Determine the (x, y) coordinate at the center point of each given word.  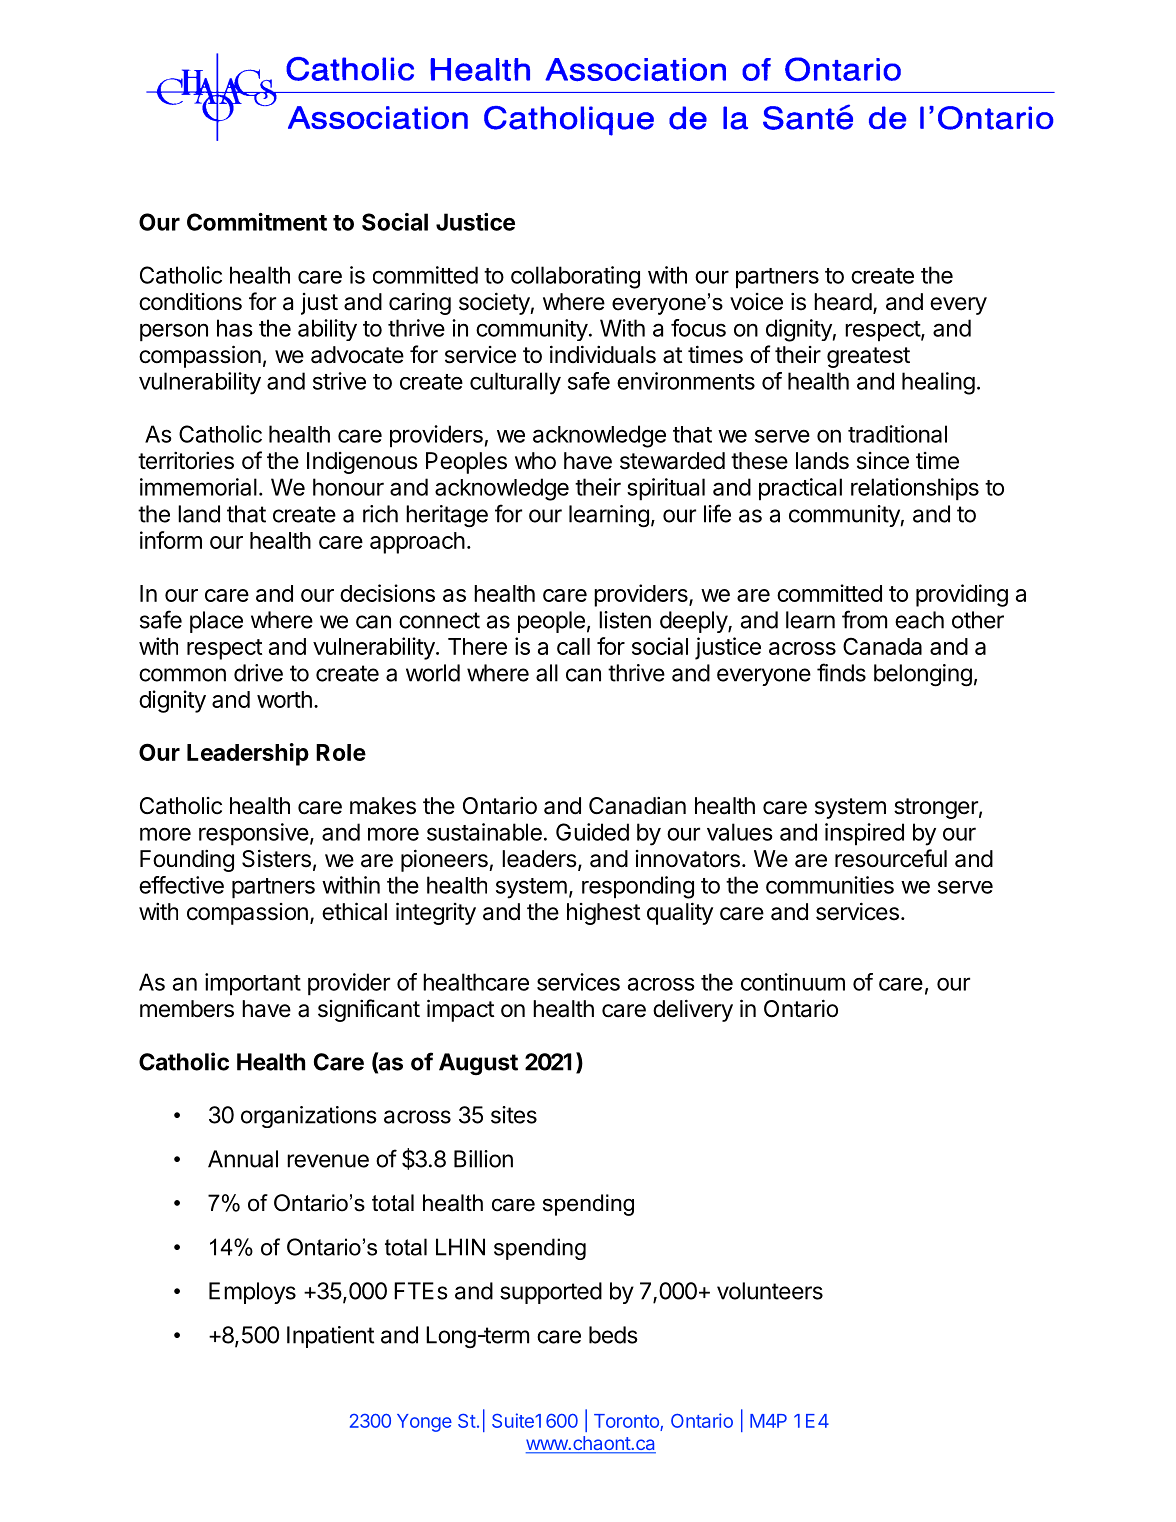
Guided (592, 832)
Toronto (627, 1422)
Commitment (257, 222)
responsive (254, 834)
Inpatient (330, 1337)
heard (843, 302)
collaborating (575, 277)
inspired (864, 834)
